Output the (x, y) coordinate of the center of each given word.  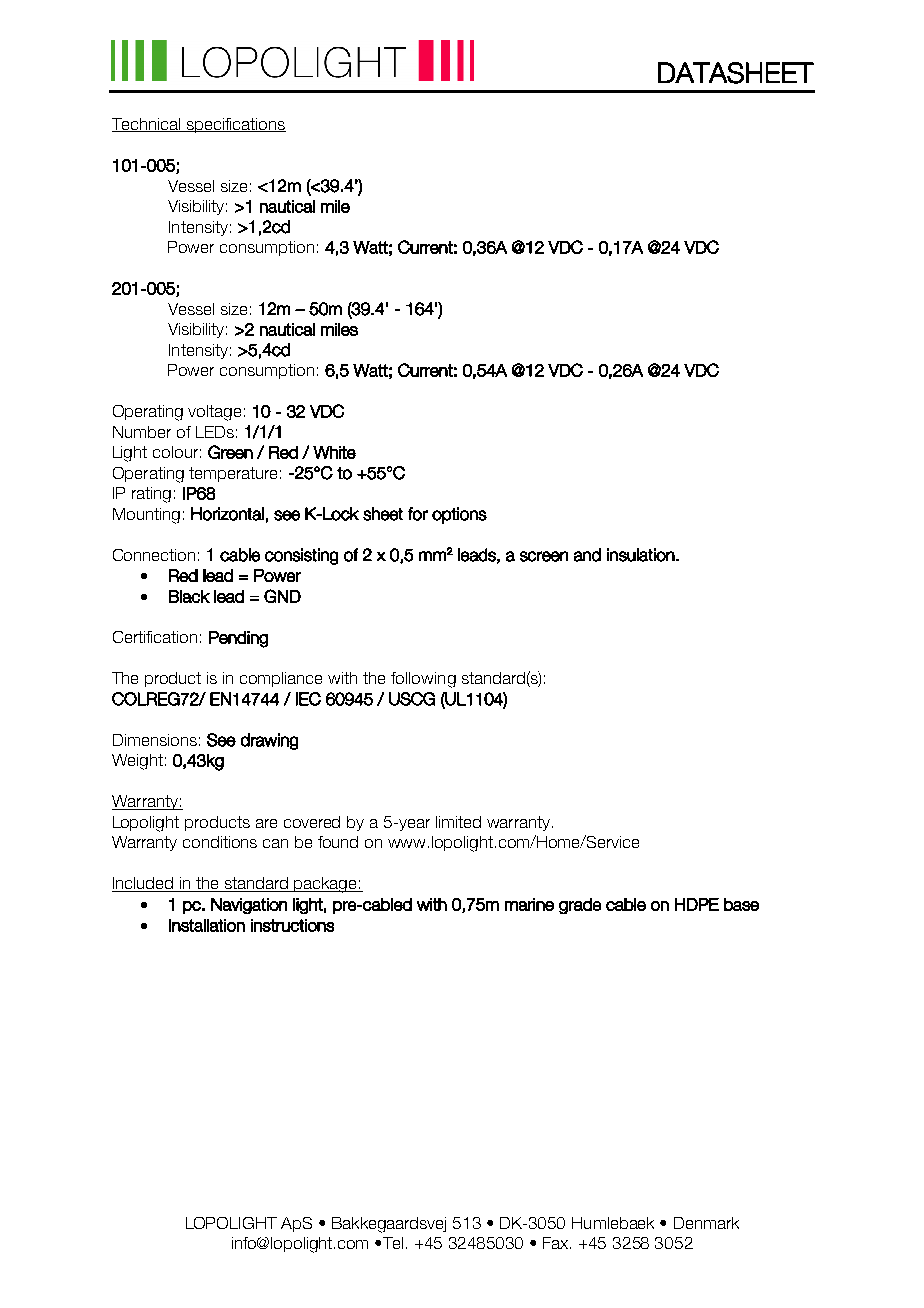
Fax (557, 1243)
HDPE (697, 904)
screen (544, 556)
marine (529, 904)
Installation (207, 925)
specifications (235, 125)
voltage (214, 413)
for (418, 514)
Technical (147, 125)
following (423, 680)
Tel (395, 1243)
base (741, 904)
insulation (641, 555)
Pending (238, 639)
